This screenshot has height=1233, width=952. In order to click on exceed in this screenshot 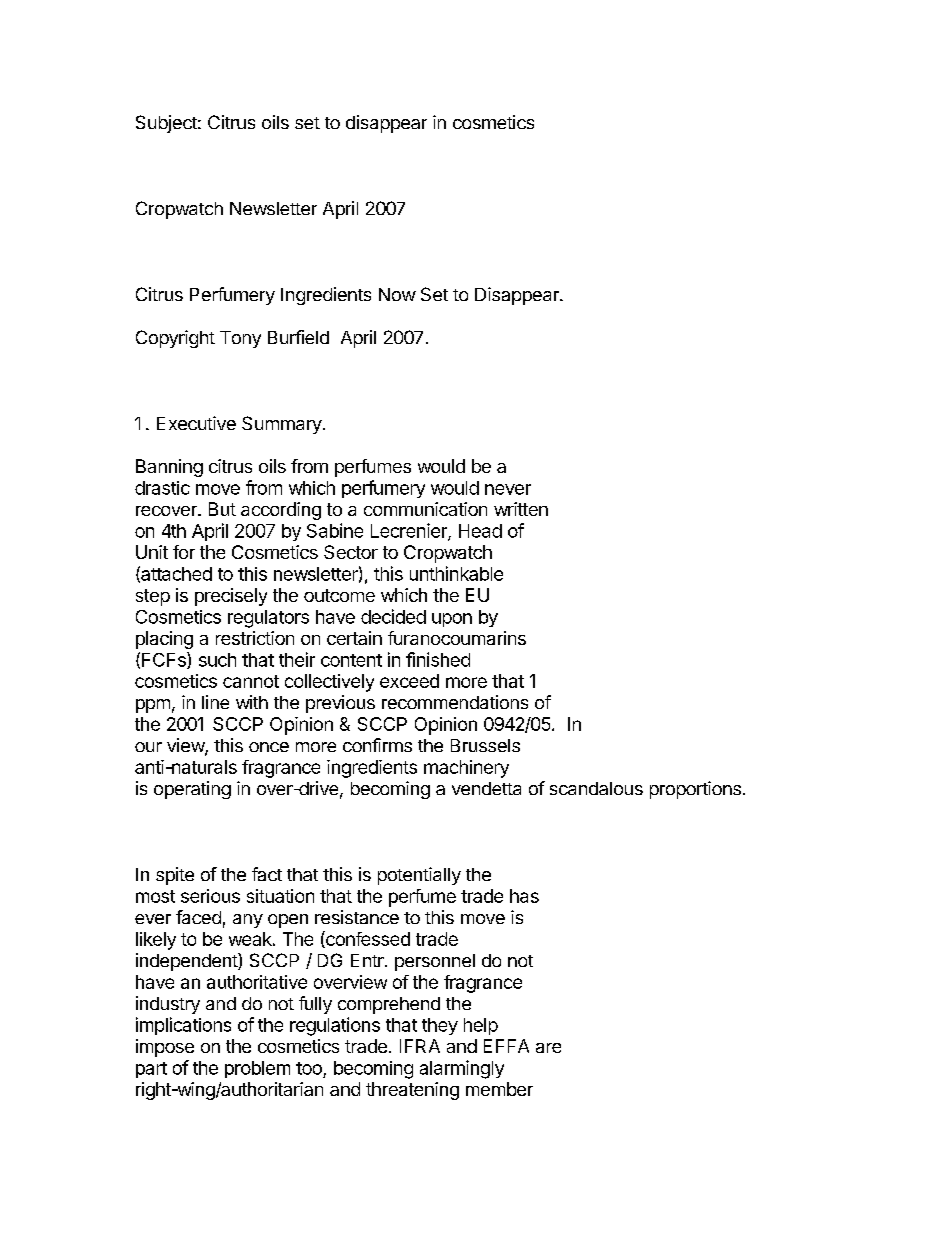, I will do `click(409, 681)`.
